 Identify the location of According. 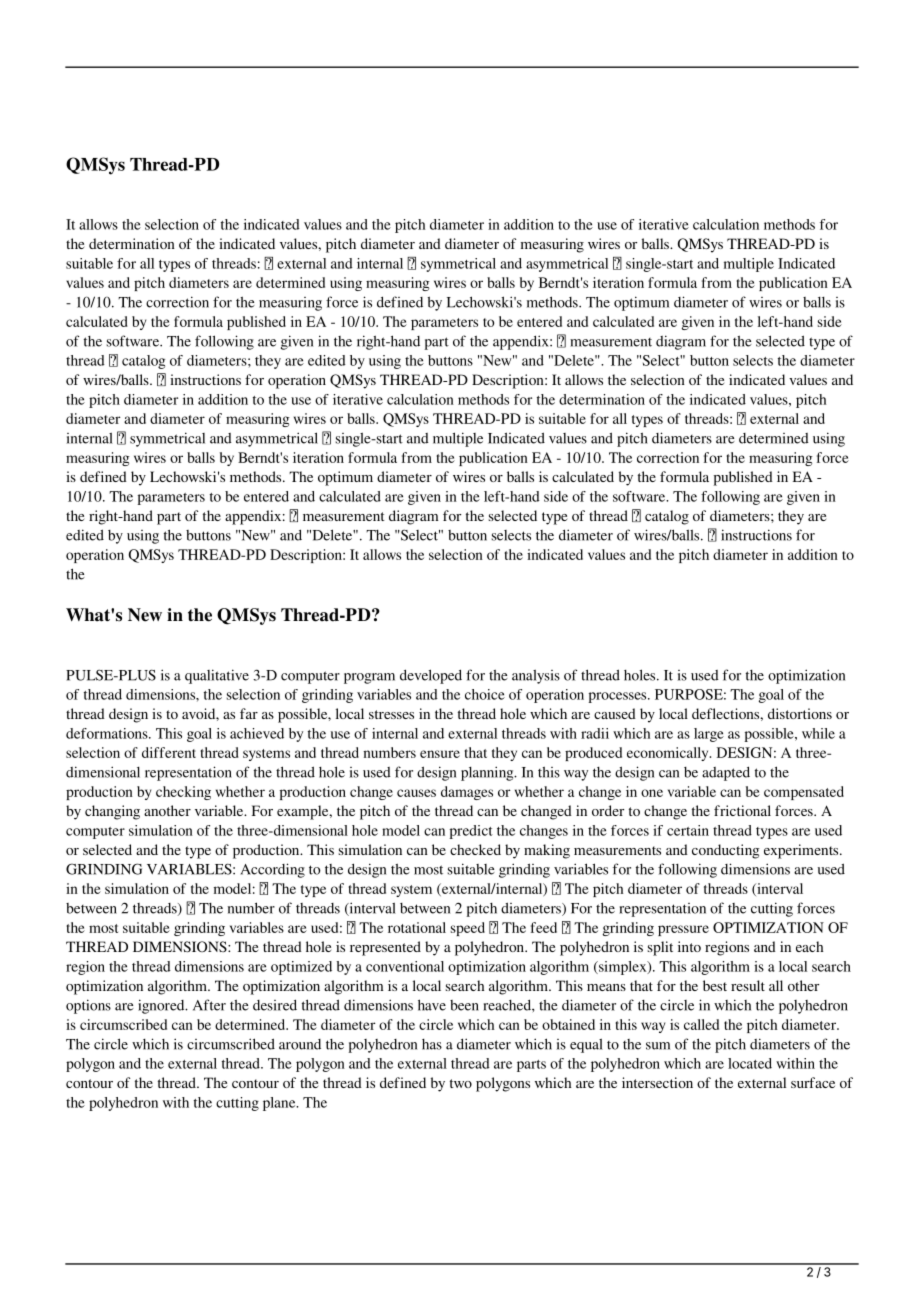
(272, 870).
